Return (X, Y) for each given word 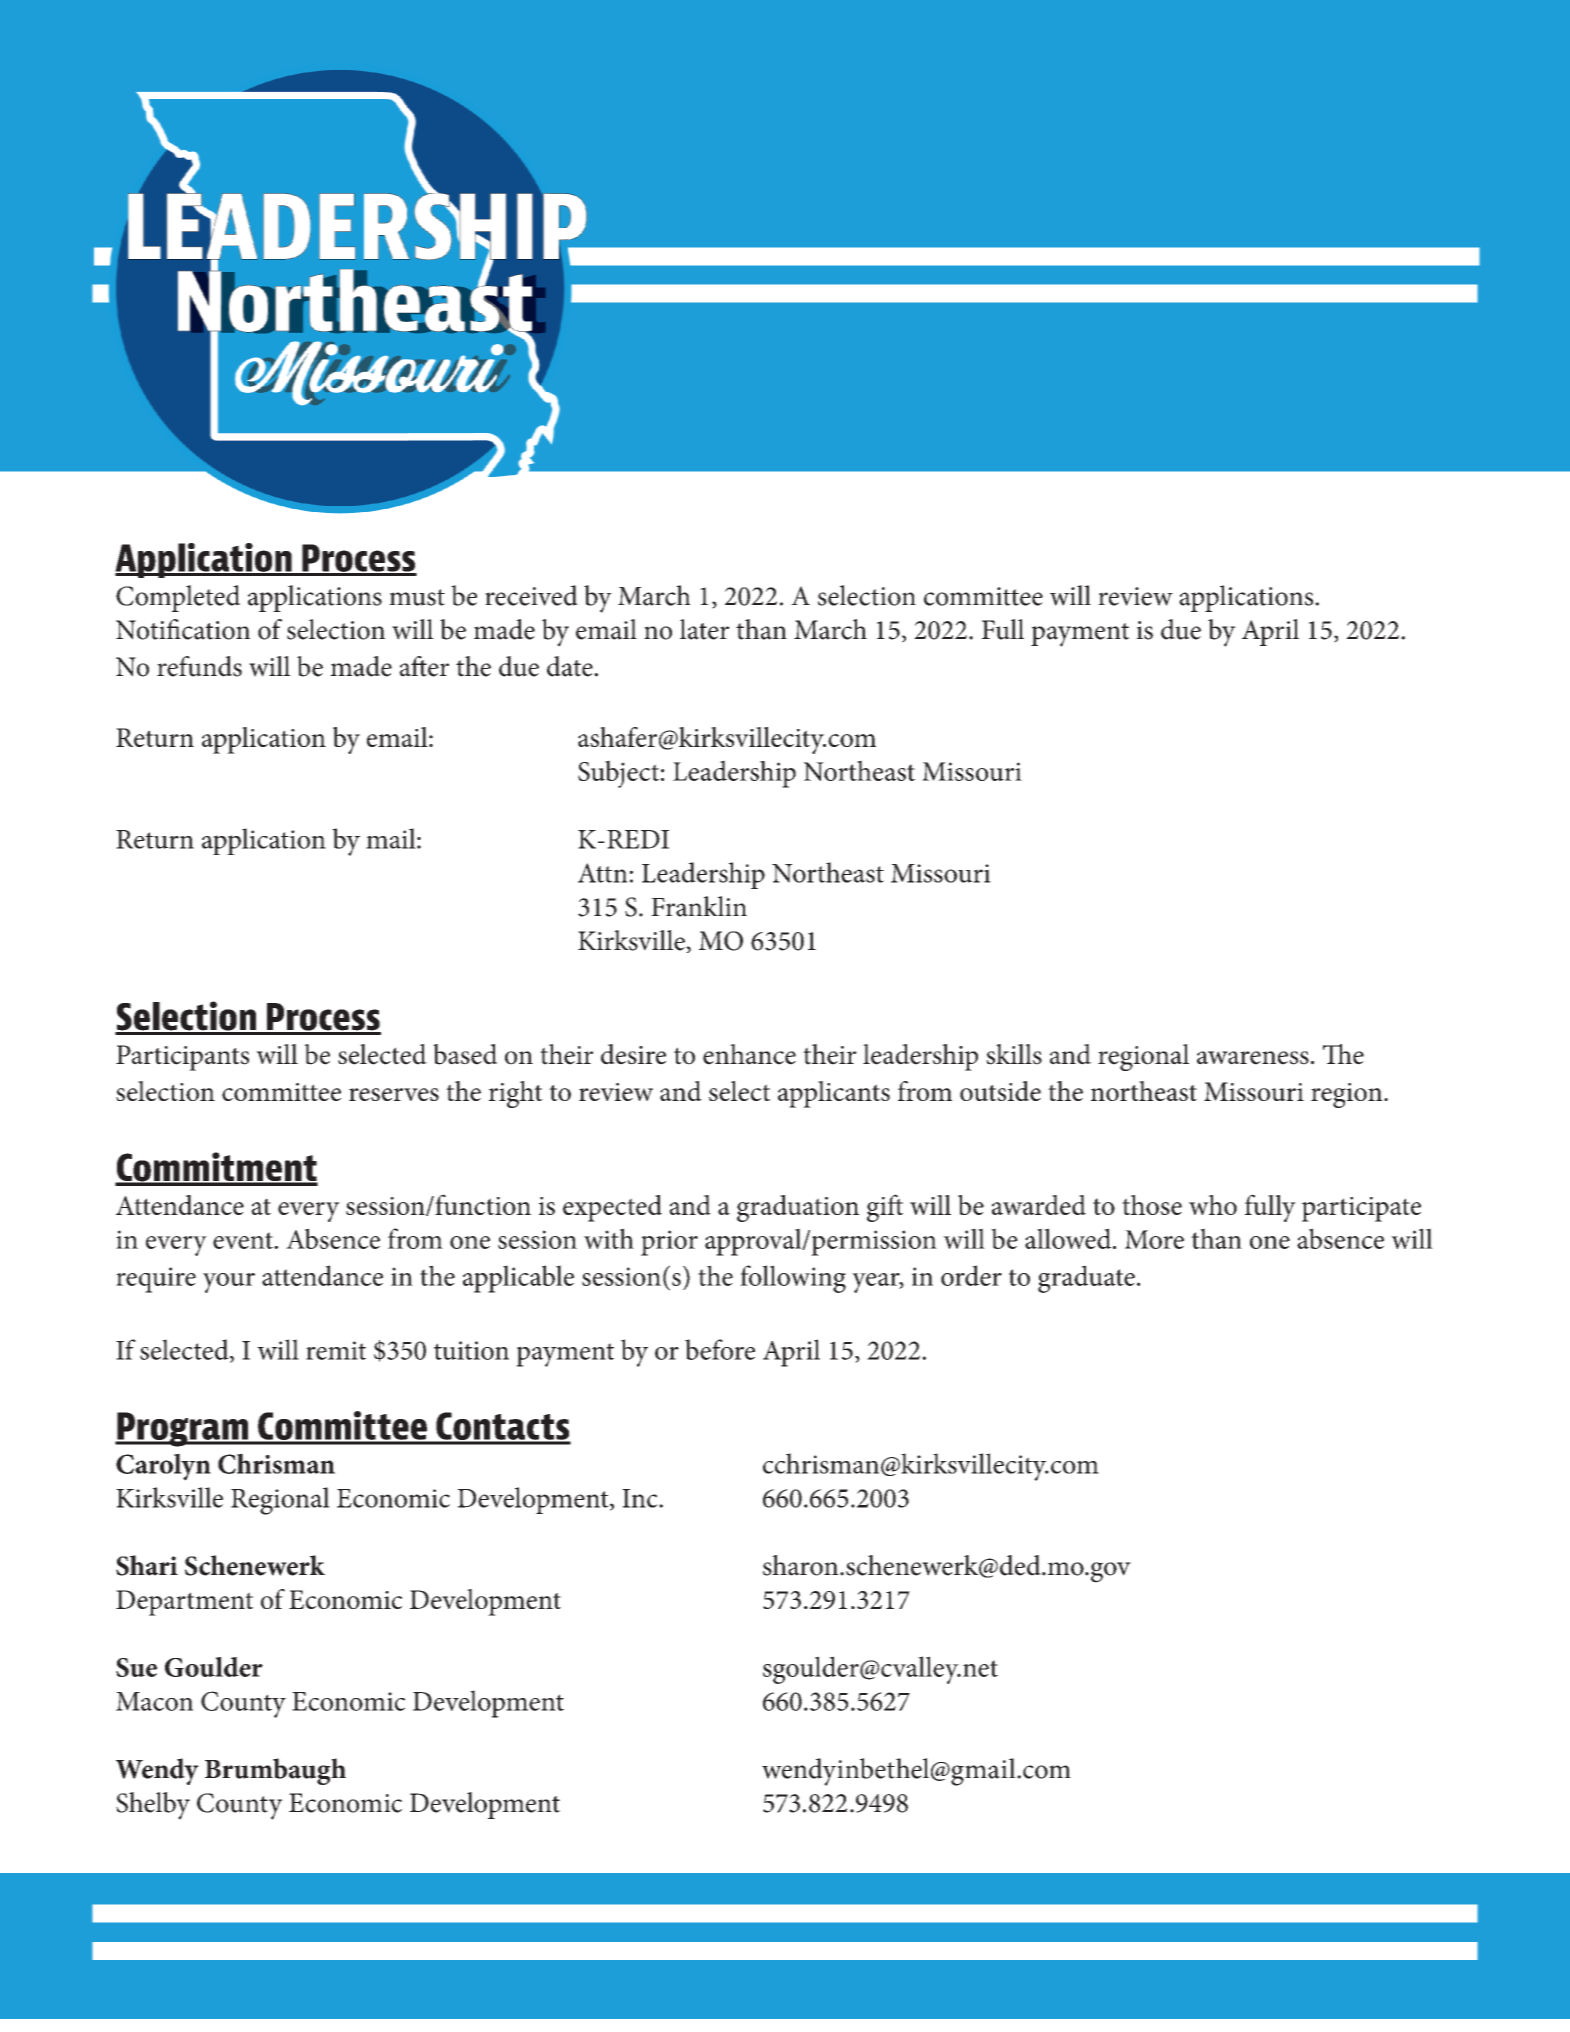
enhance (749, 1054)
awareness (1253, 1058)
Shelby (153, 1806)
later (705, 629)
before (720, 1349)
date (571, 666)
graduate (1086, 1279)
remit (336, 1350)
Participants (182, 1058)
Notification (183, 629)
